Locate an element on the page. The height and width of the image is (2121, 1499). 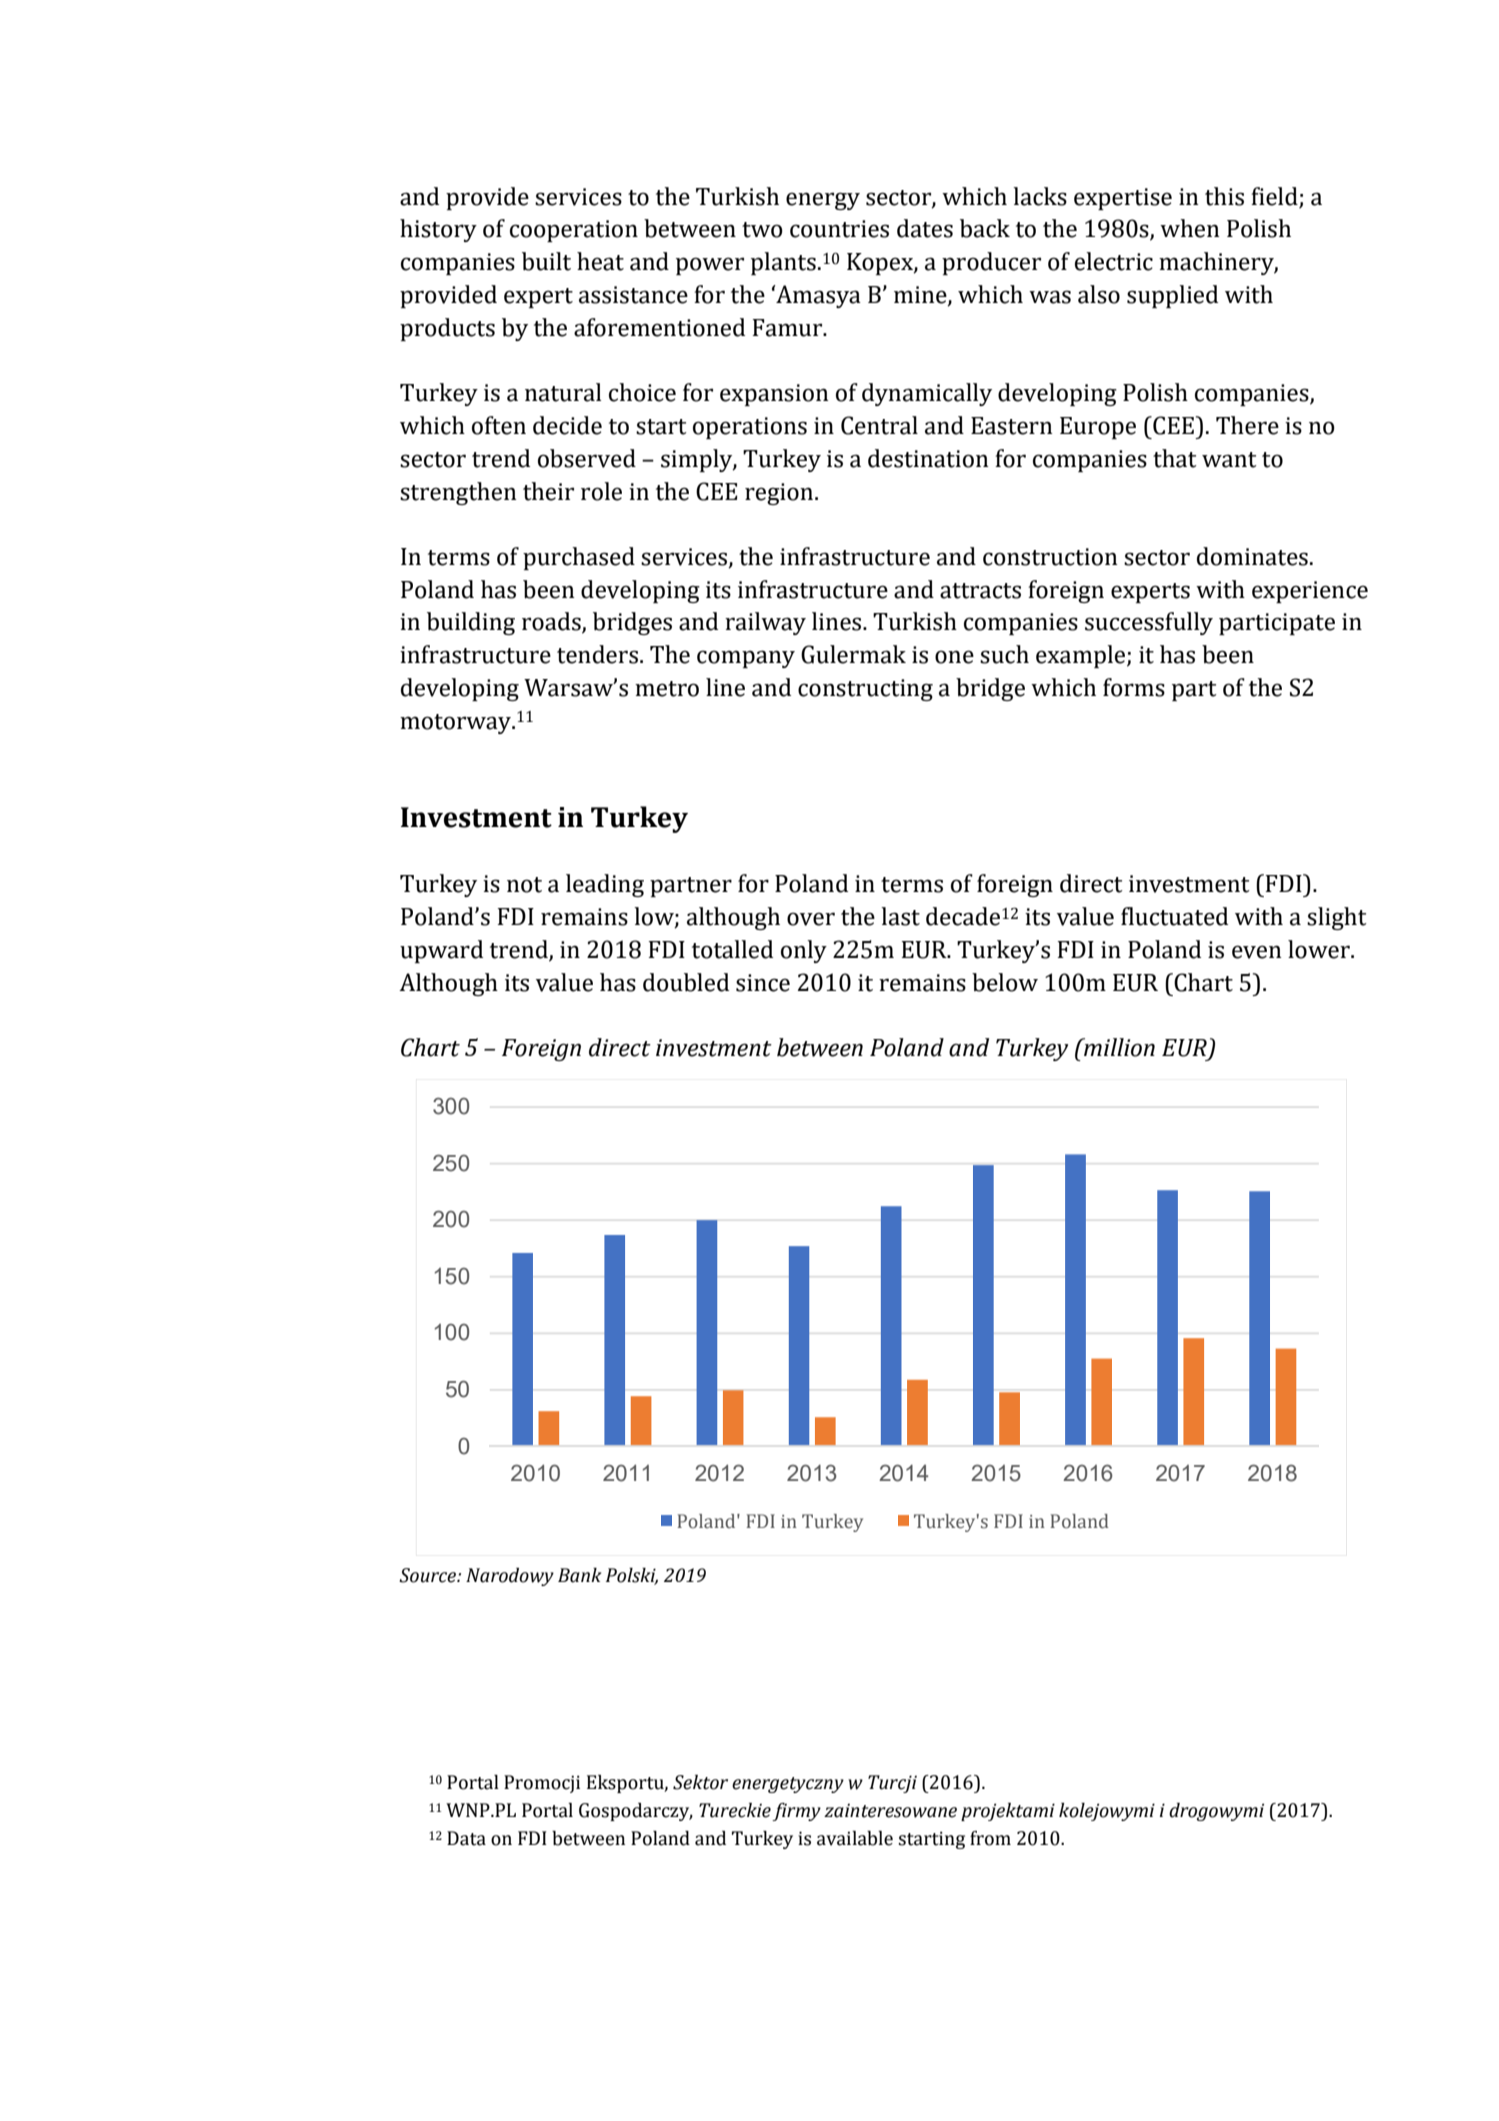
successfully is located at coordinates (1149, 623).
